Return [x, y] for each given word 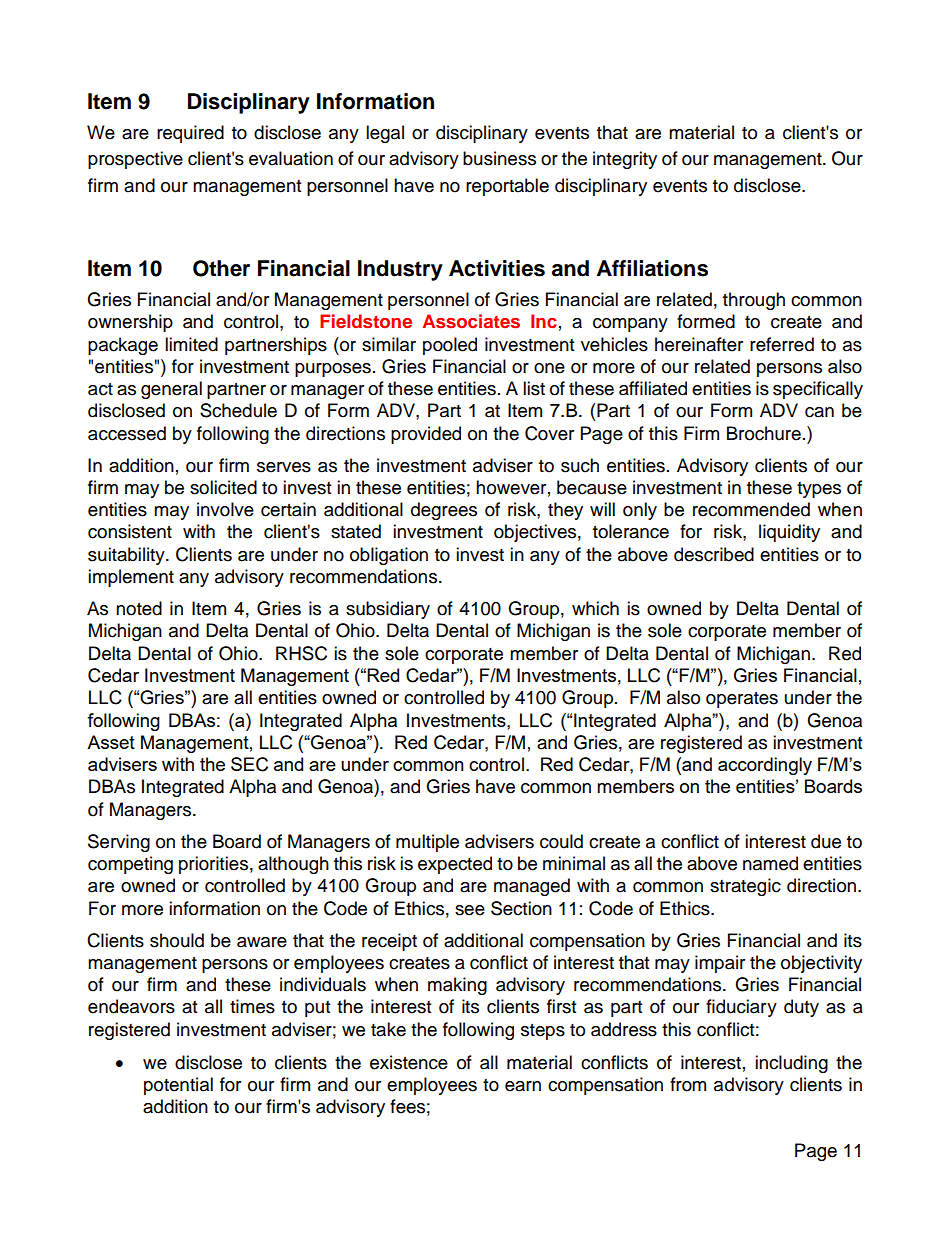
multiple [427, 843]
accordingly [765, 766]
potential [178, 1086]
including [791, 1064]
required [190, 134]
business [499, 158]
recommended [751, 509]
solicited [223, 487]
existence [409, 1062]
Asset [111, 742]
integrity [625, 160]
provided [426, 435]
